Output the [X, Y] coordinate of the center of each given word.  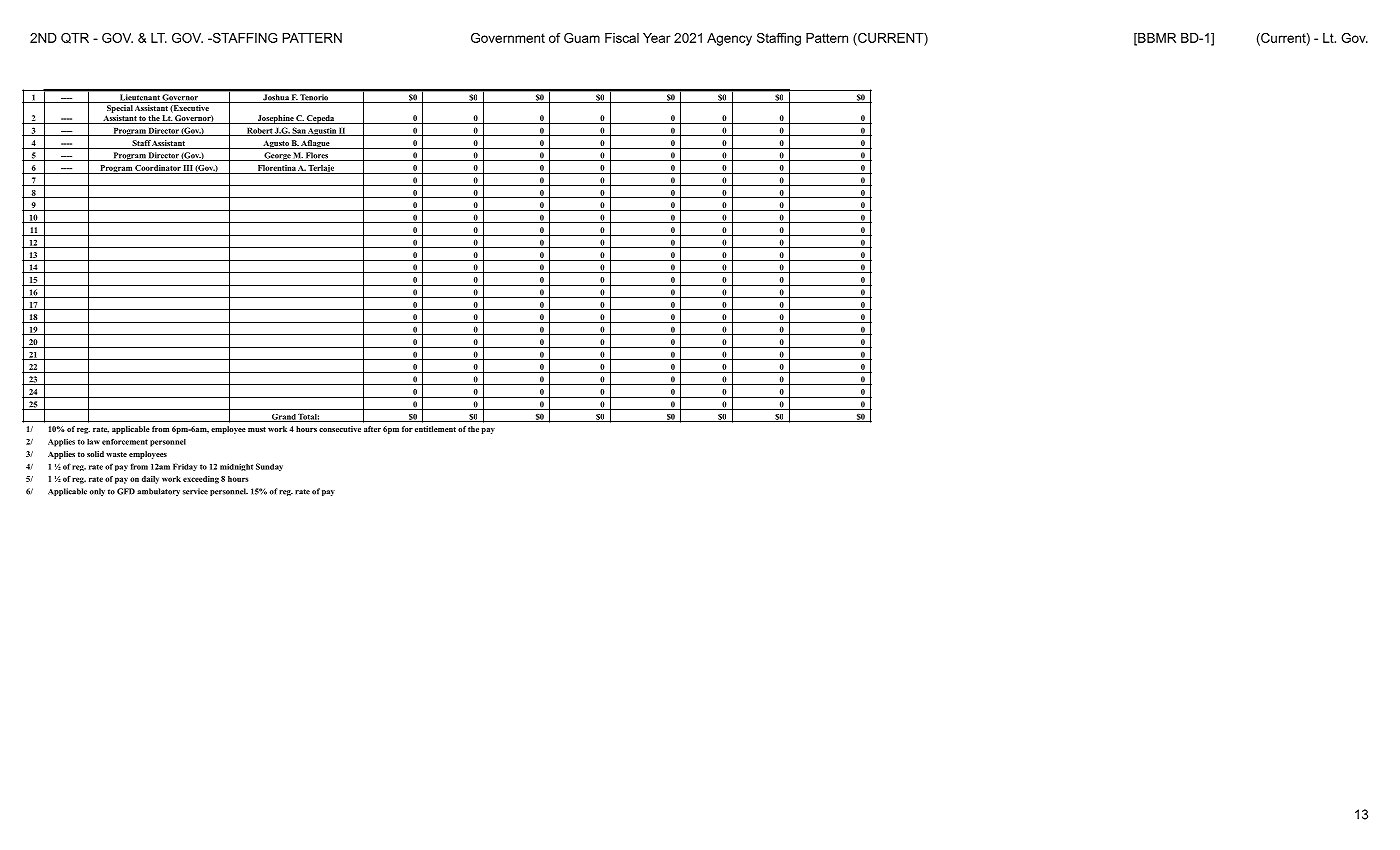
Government [508, 38]
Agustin [322, 131]
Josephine [275, 119]
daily [150, 480]
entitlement [435, 429]
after [372, 429]
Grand [283, 418]
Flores [317, 156]
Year [657, 38]
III [188, 168]
